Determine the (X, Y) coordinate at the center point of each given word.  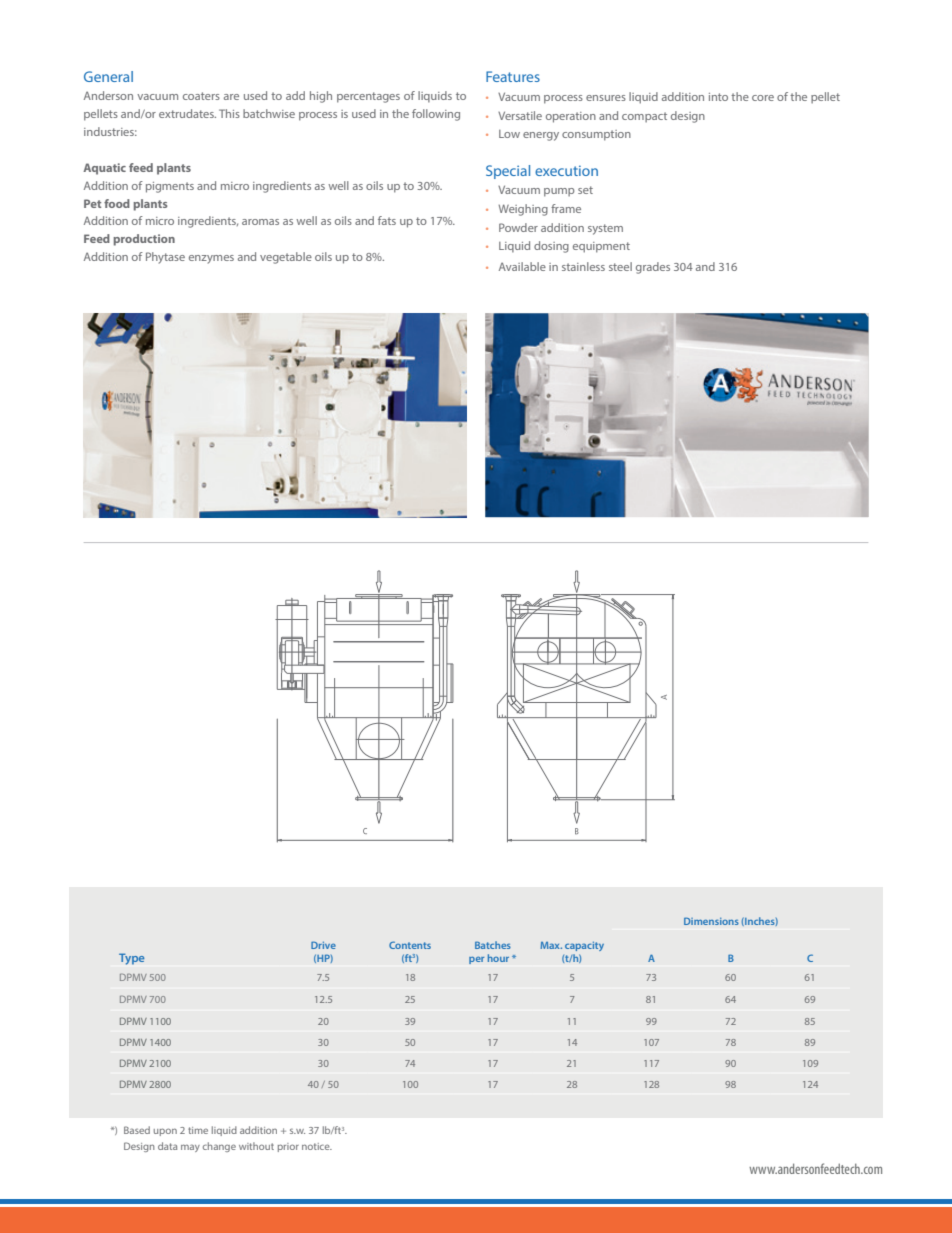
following (436, 115)
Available (522, 266)
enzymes (211, 259)
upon (165, 1132)
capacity (584, 946)
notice (317, 1146)
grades (653, 268)
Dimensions (711, 921)
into (718, 97)
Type (131, 959)
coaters (201, 96)
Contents (410, 945)
